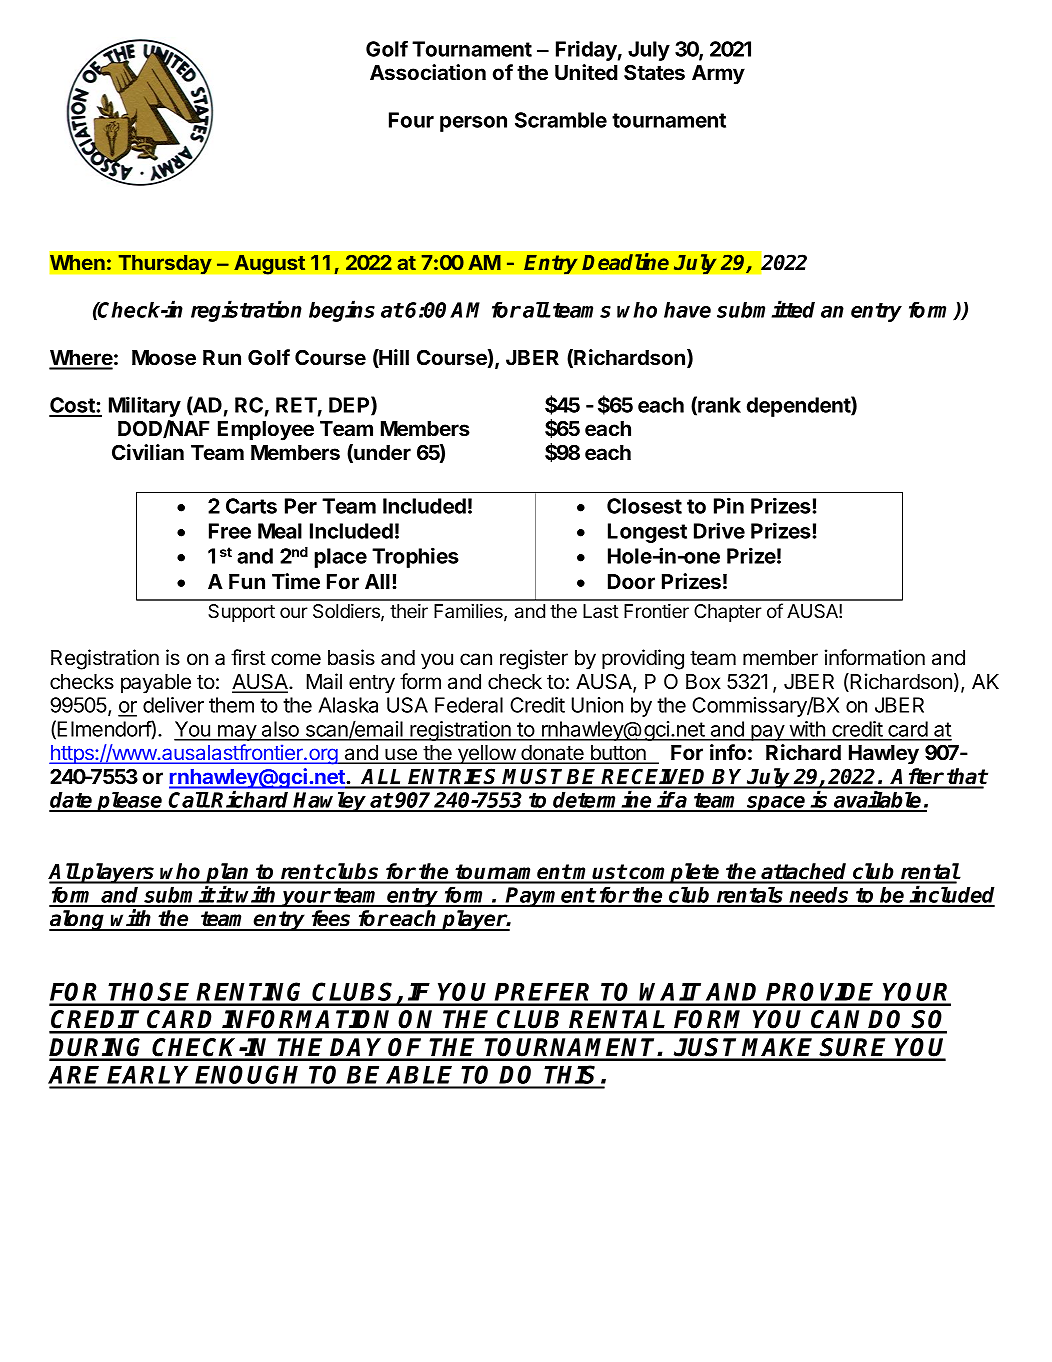 This screenshot has height=1362, width=1052. What do you see at coordinates (411, 120) in the screenshot?
I see `Four` at bounding box center [411, 120].
